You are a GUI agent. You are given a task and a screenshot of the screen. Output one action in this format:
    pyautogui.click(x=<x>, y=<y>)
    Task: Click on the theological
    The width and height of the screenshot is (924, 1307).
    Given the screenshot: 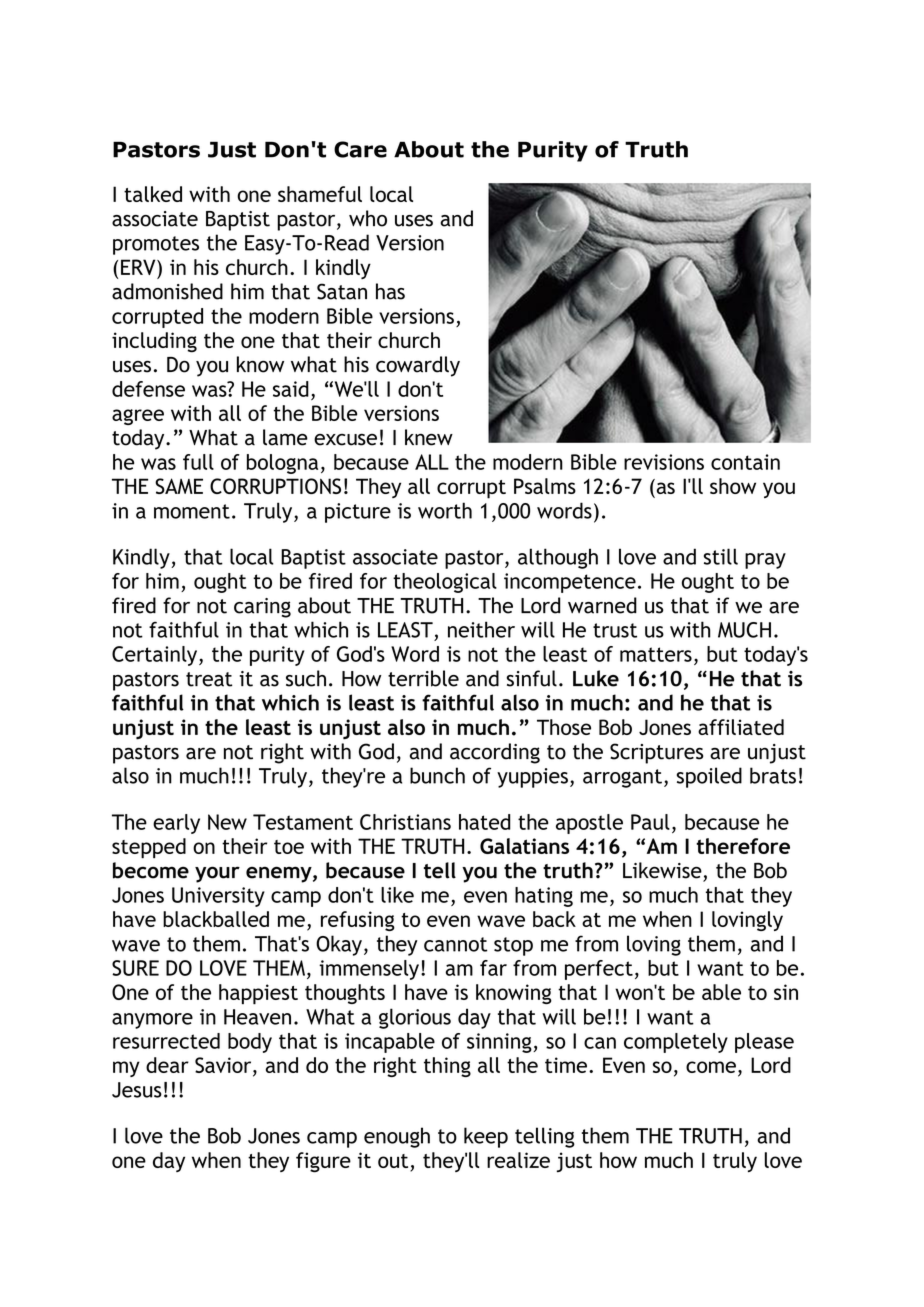 What is the action you would take?
    pyautogui.click(x=445, y=583)
